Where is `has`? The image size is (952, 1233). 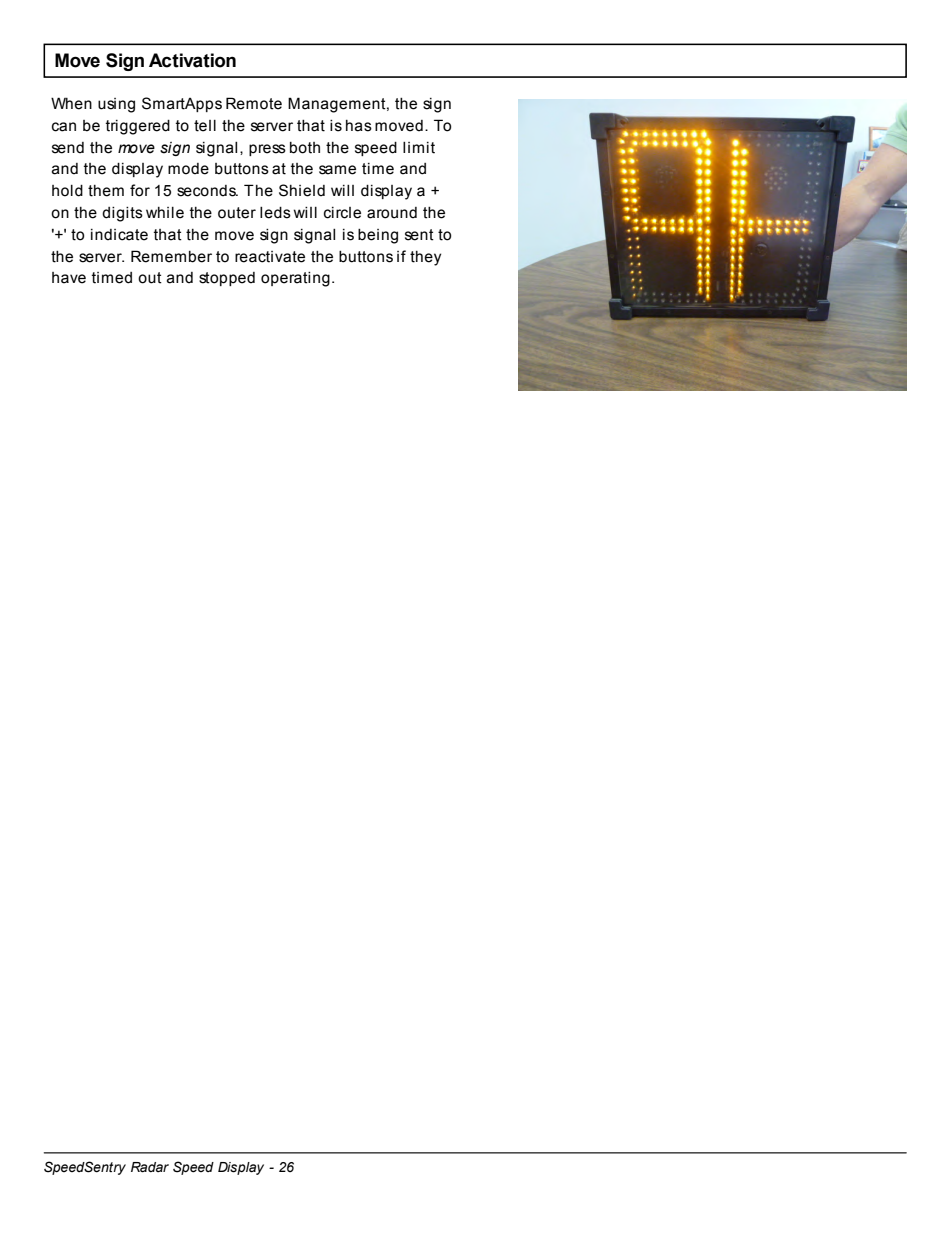 has is located at coordinates (359, 126).
